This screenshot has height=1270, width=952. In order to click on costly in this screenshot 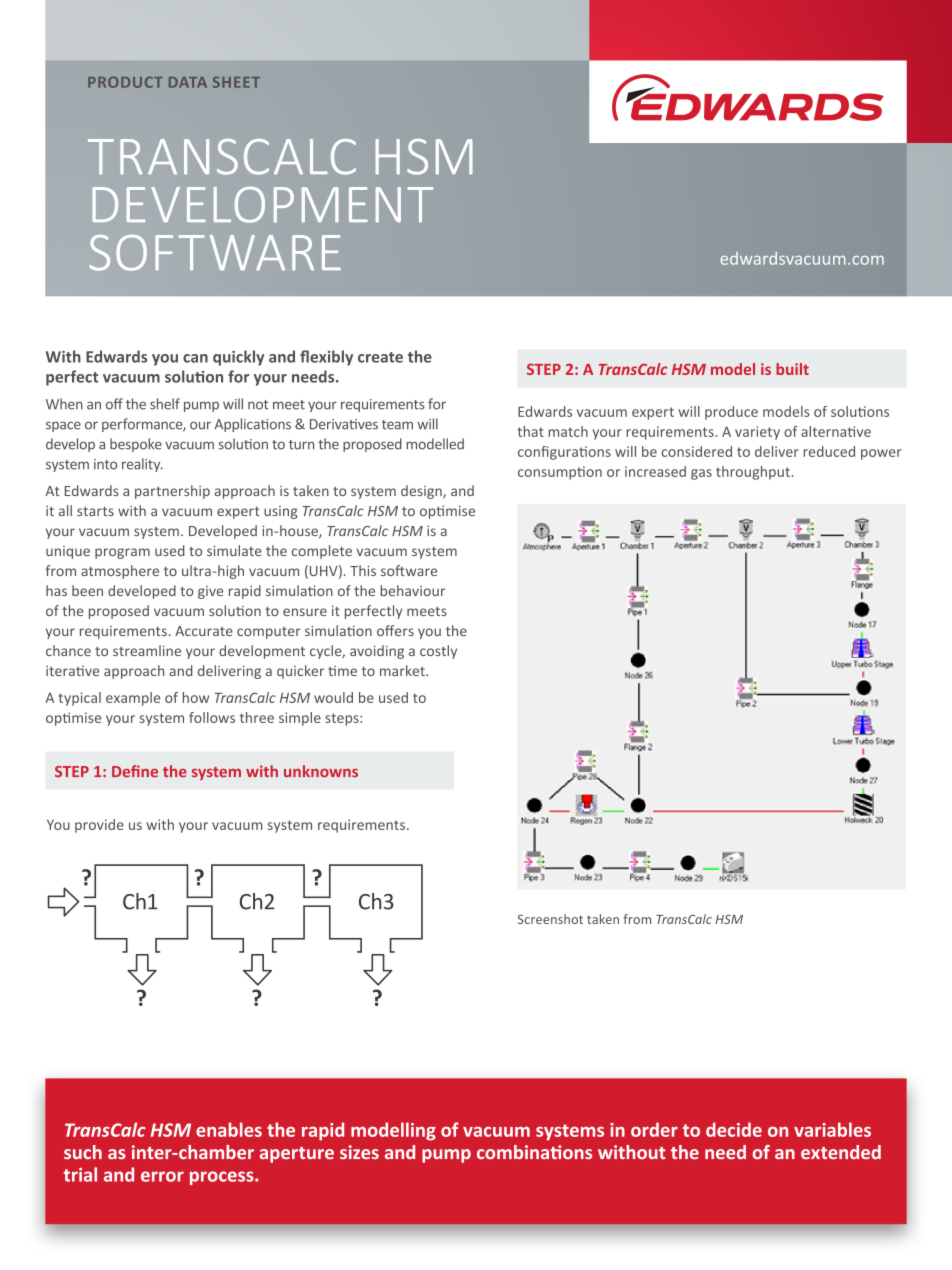, I will do `click(438, 652)`.
